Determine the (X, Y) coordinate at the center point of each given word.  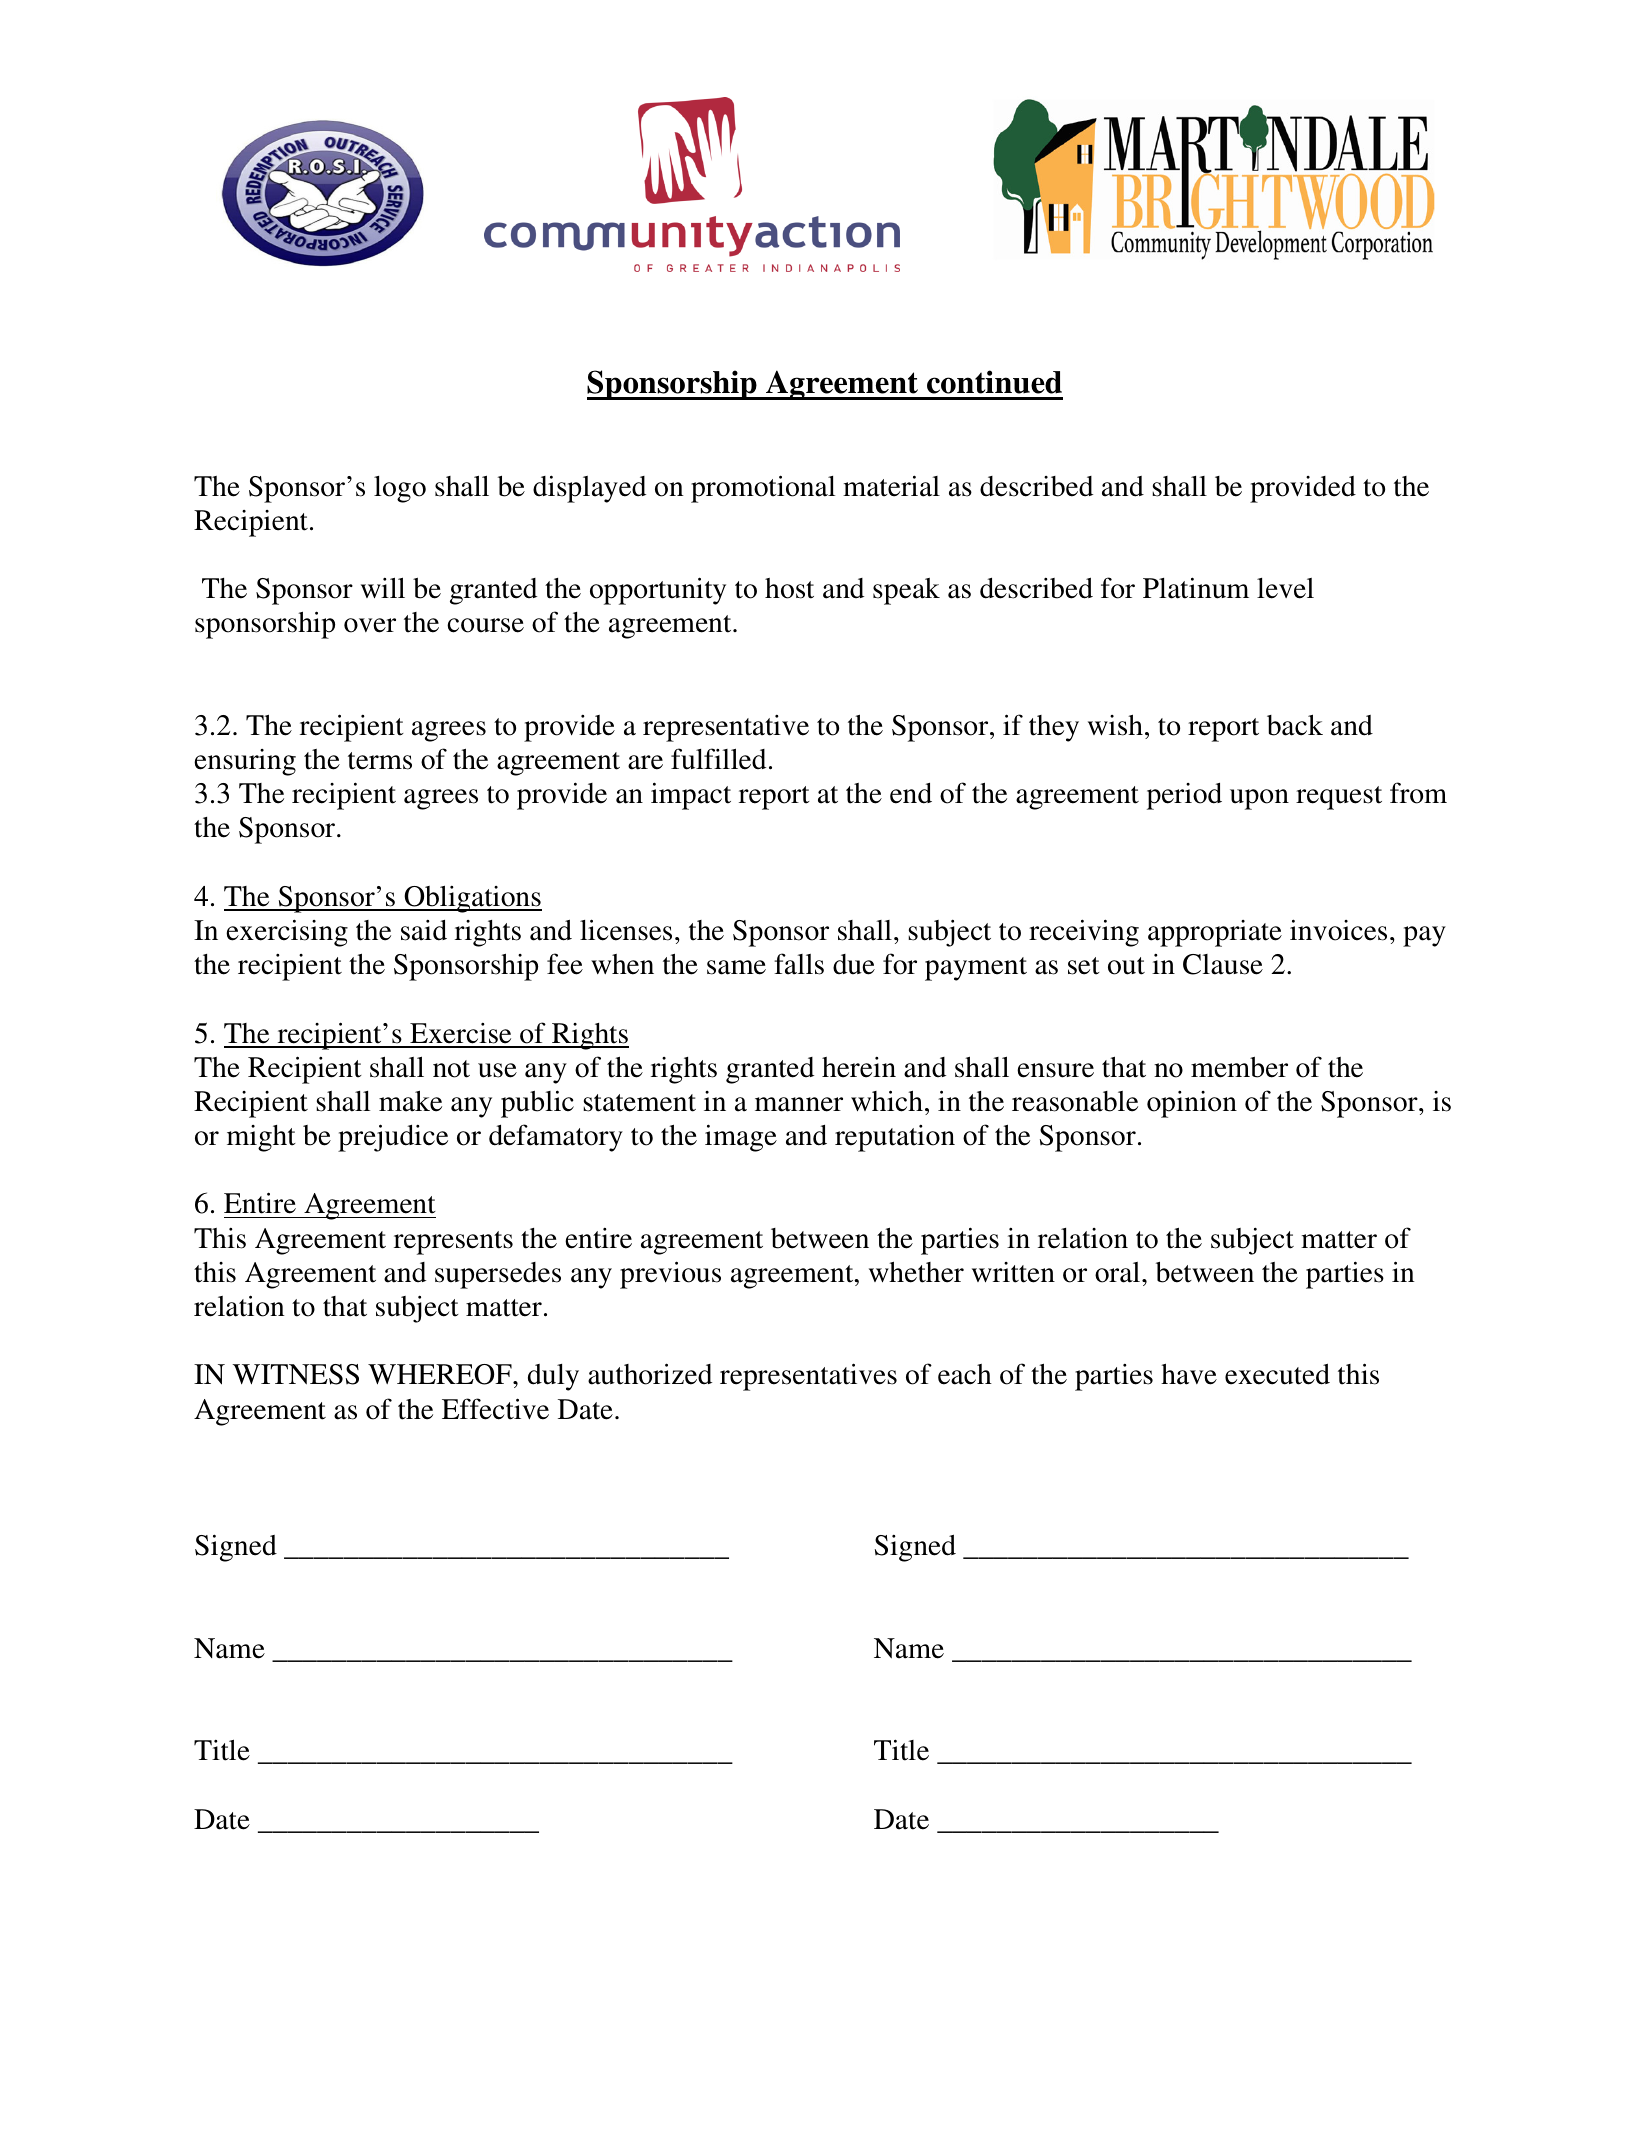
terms (380, 761)
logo (400, 489)
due (854, 964)
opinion (1192, 1104)
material (891, 486)
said (424, 930)
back (1295, 725)
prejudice (393, 1138)
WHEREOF (441, 1374)
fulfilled (718, 759)
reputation (895, 1138)
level (1285, 588)
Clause (1223, 964)
